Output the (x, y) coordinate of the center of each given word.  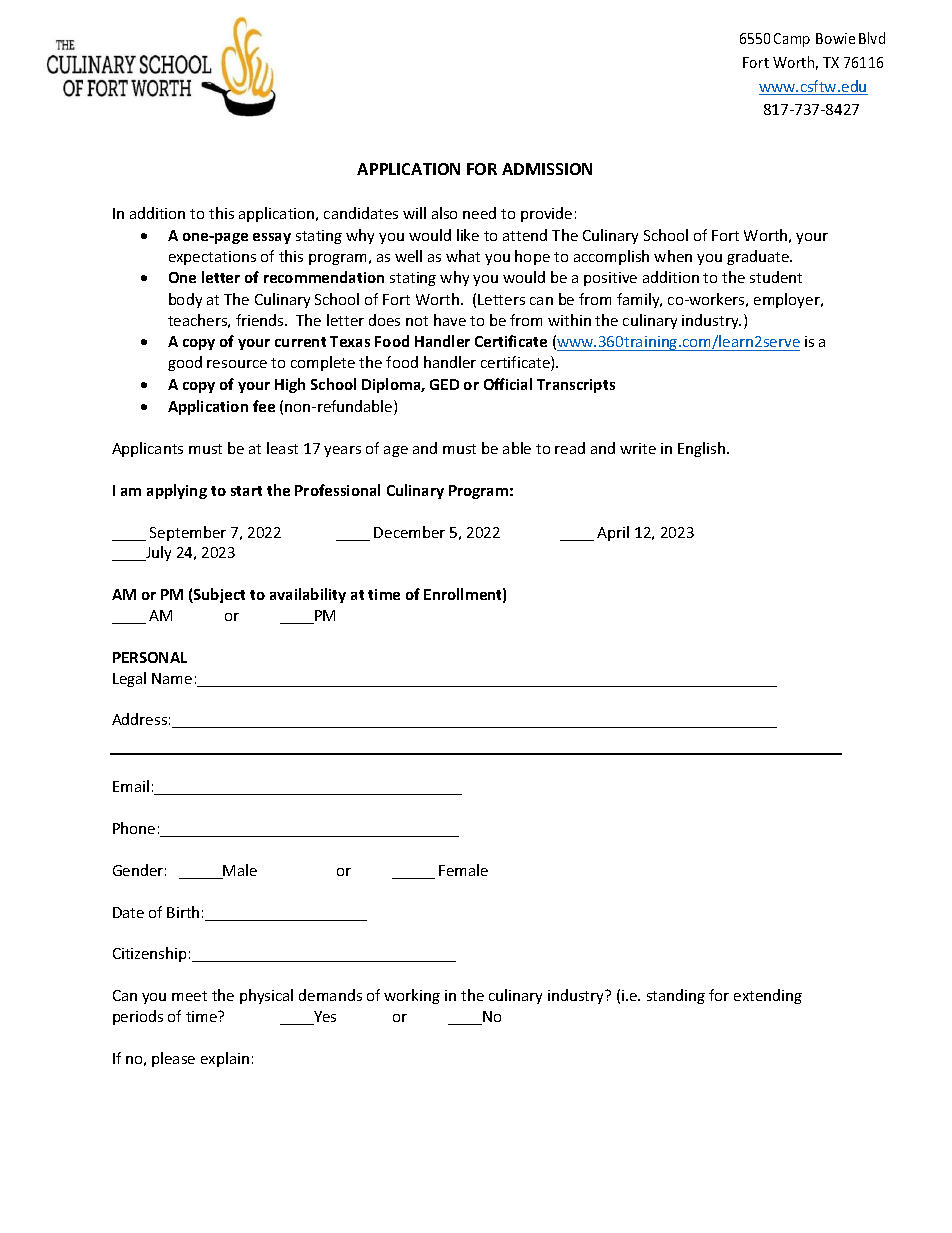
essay (272, 238)
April (613, 533)
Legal (129, 679)
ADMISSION (547, 169)
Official (508, 384)
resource (237, 364)
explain (225, 1059)
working (412, 996)
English (703, 449)
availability (308, 595)
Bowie (835, 38)
